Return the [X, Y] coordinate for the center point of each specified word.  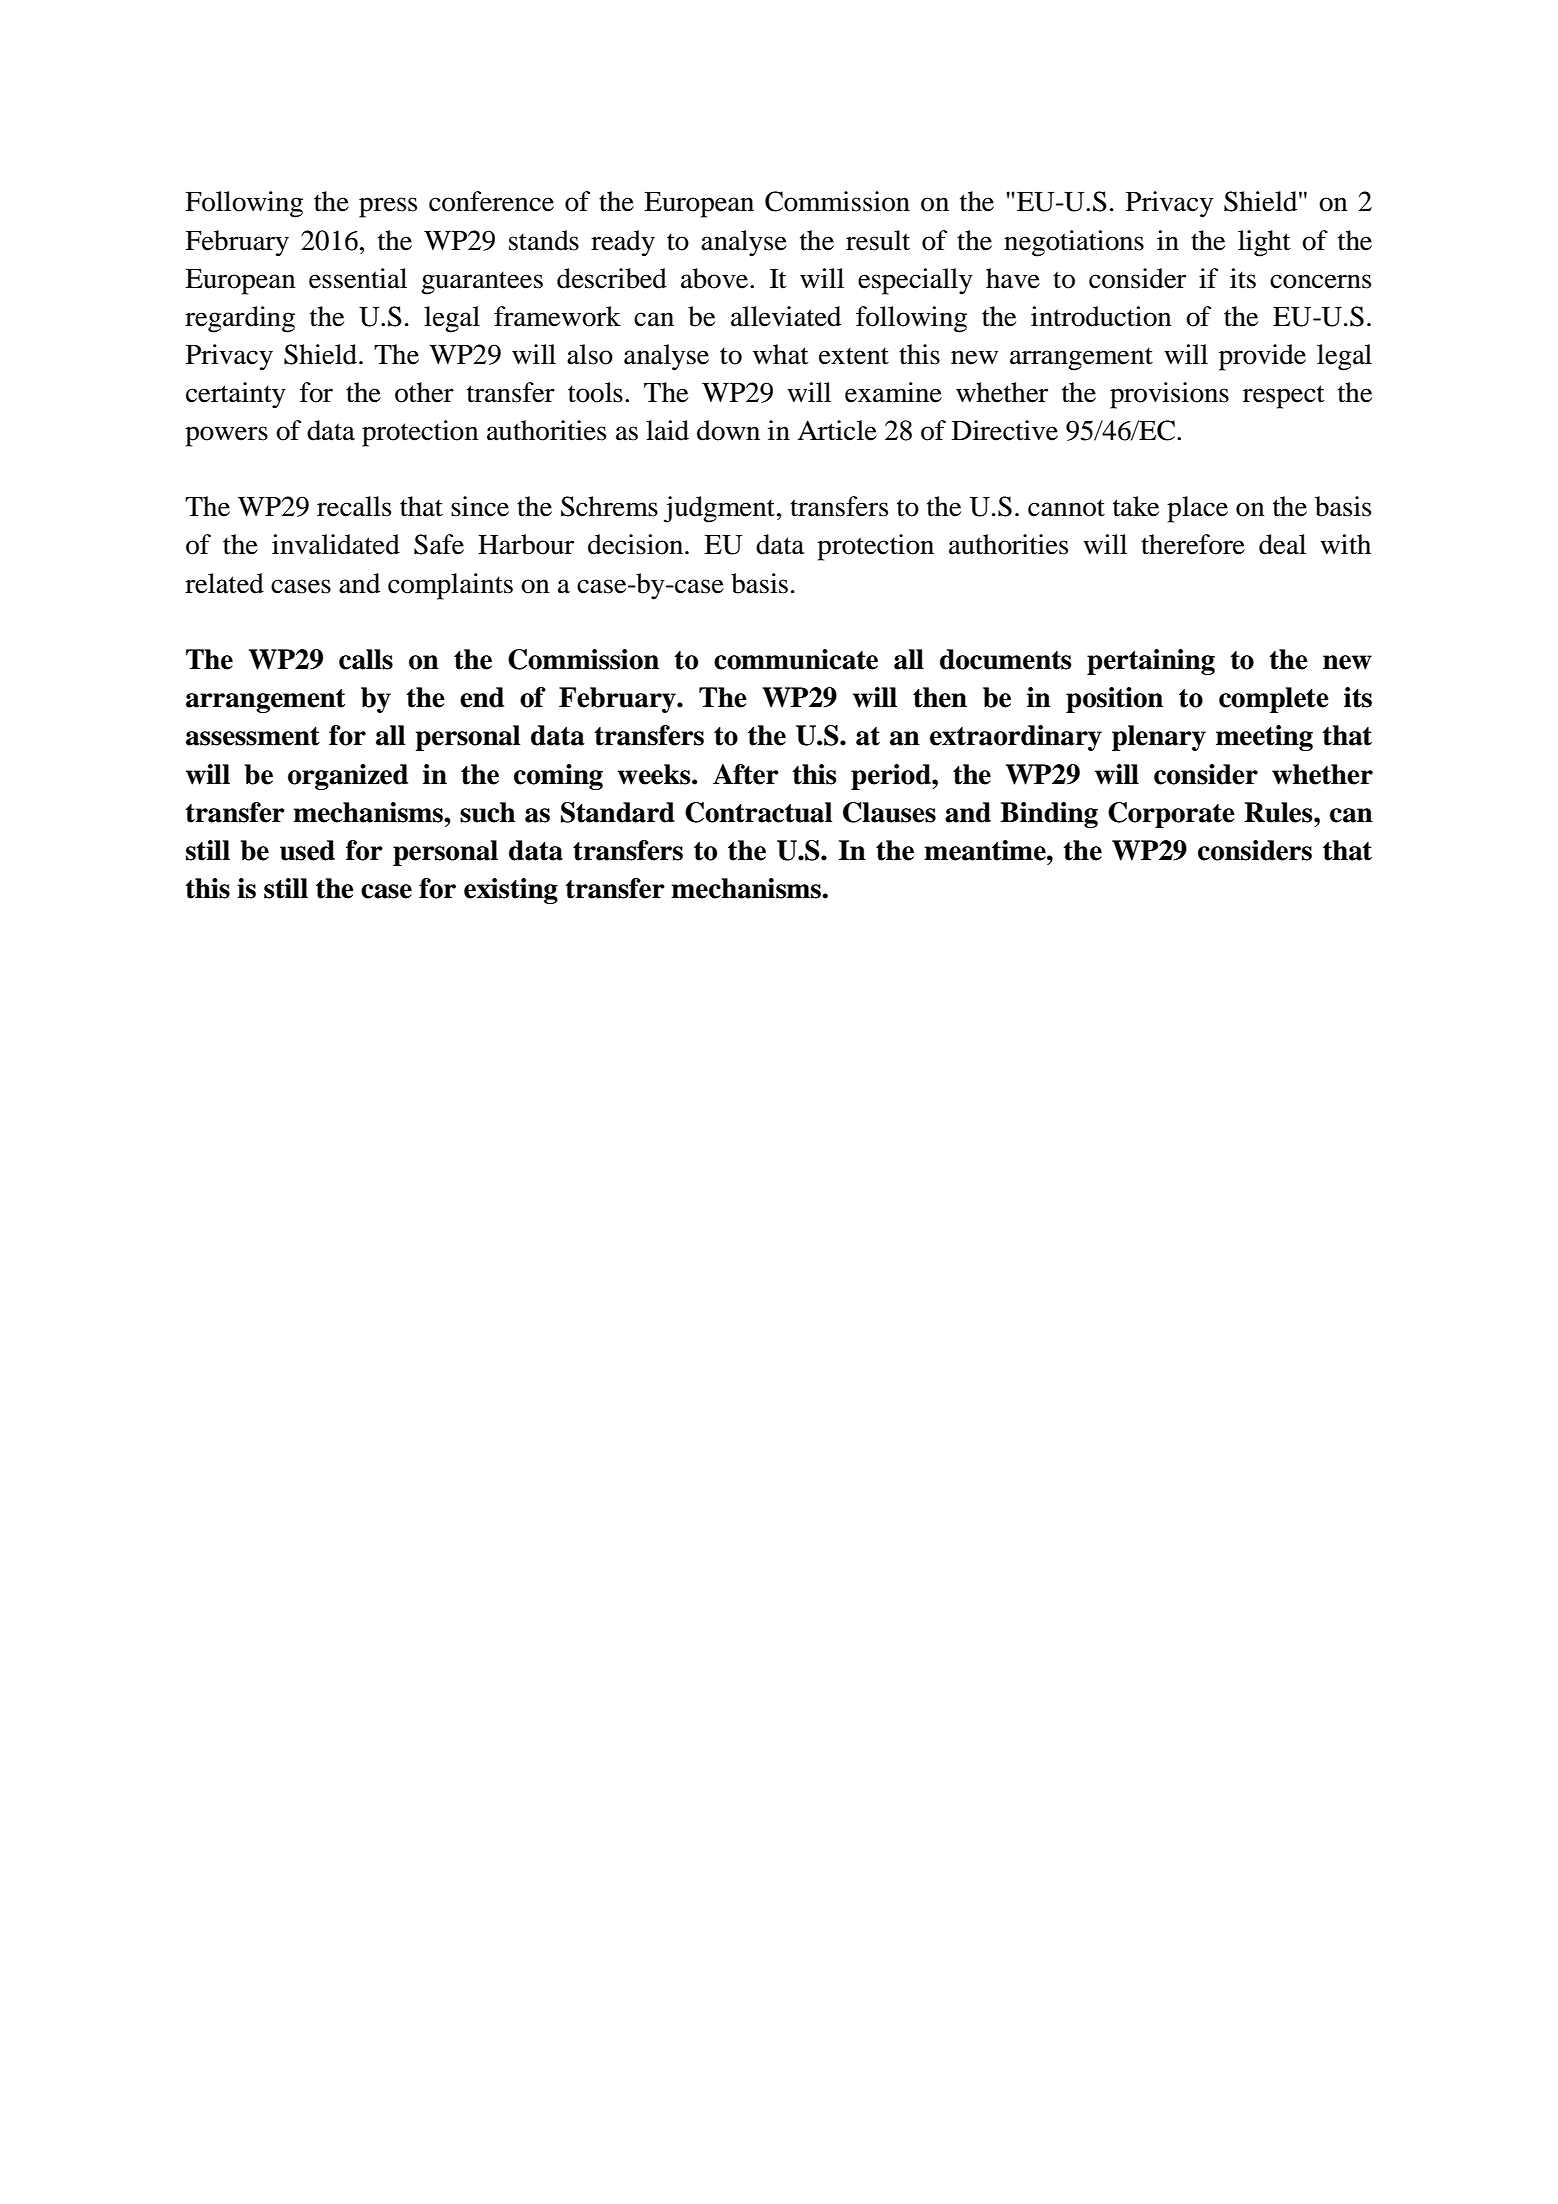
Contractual [758, 812]
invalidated [336, 544]
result [878, 240]
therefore [1193, 544]
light [1264, 243]
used [307, 850]
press [388, 207]
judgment [719, 509]
